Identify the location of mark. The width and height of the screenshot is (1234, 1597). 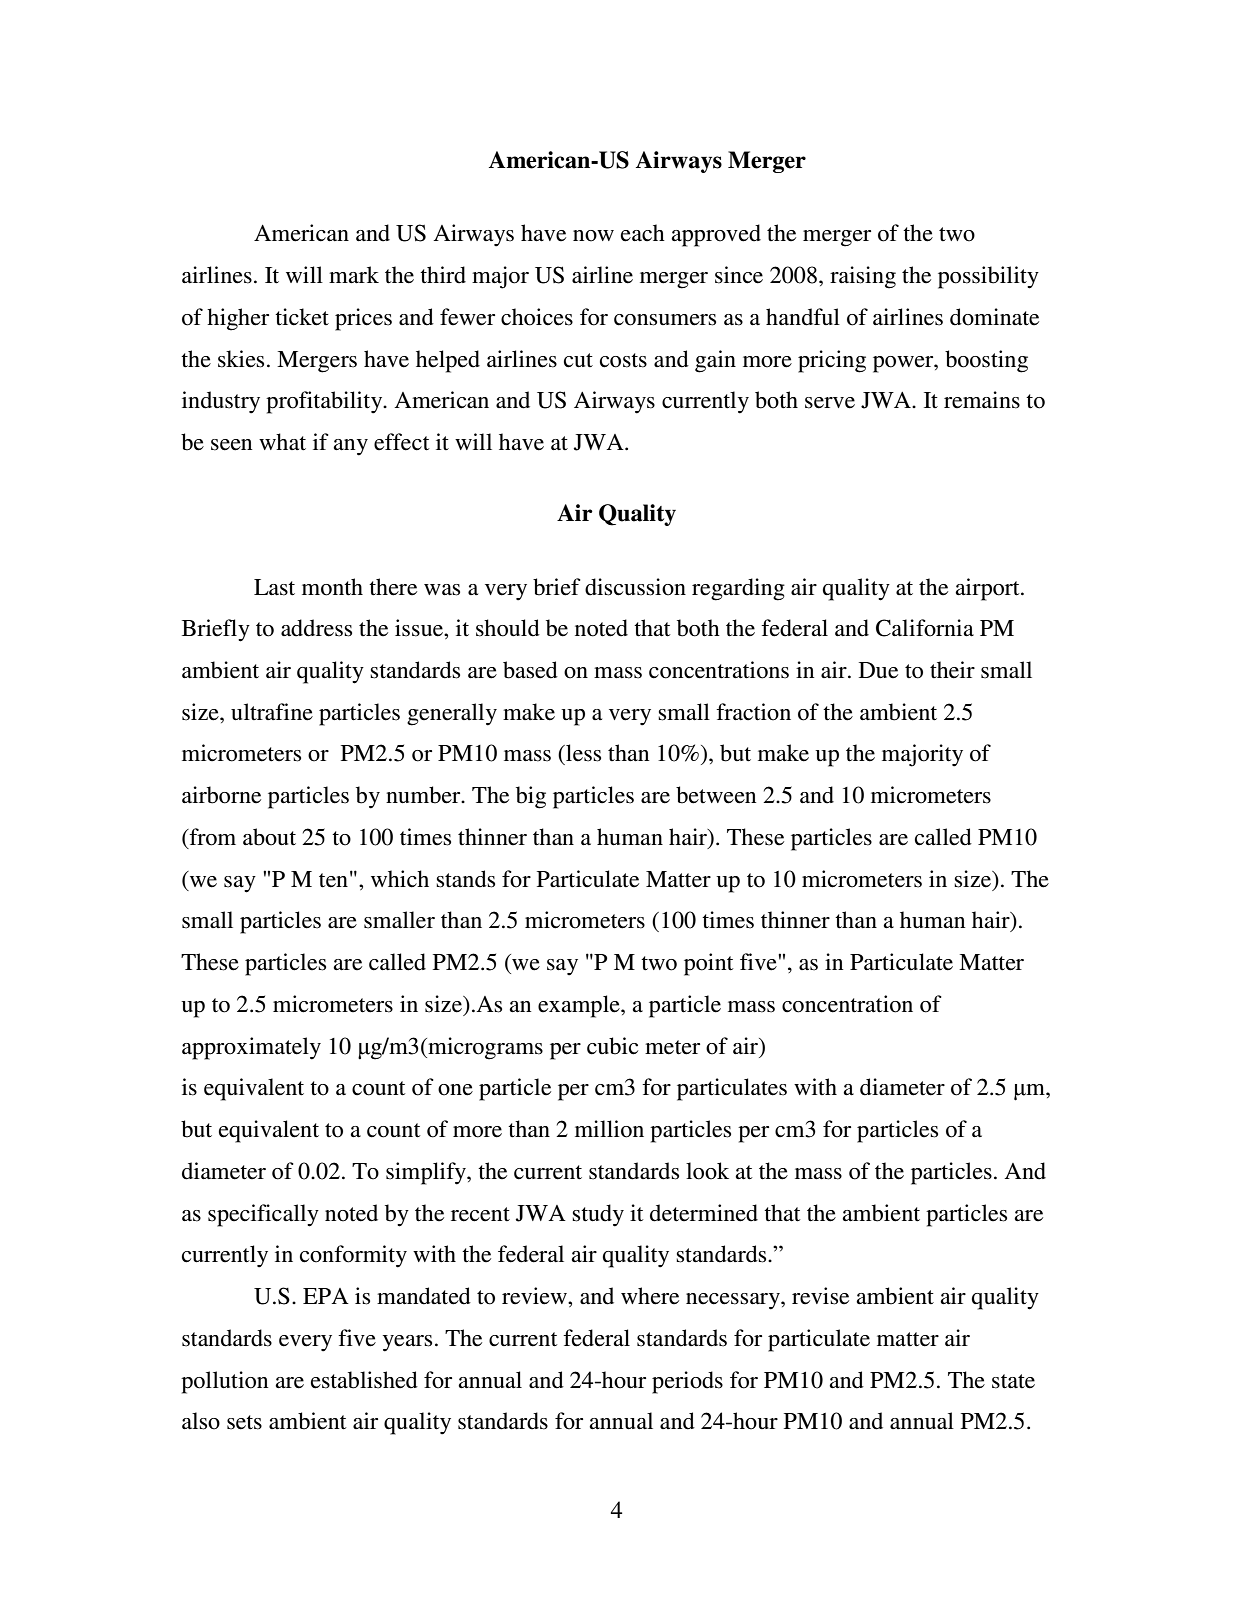
(354, 275).
